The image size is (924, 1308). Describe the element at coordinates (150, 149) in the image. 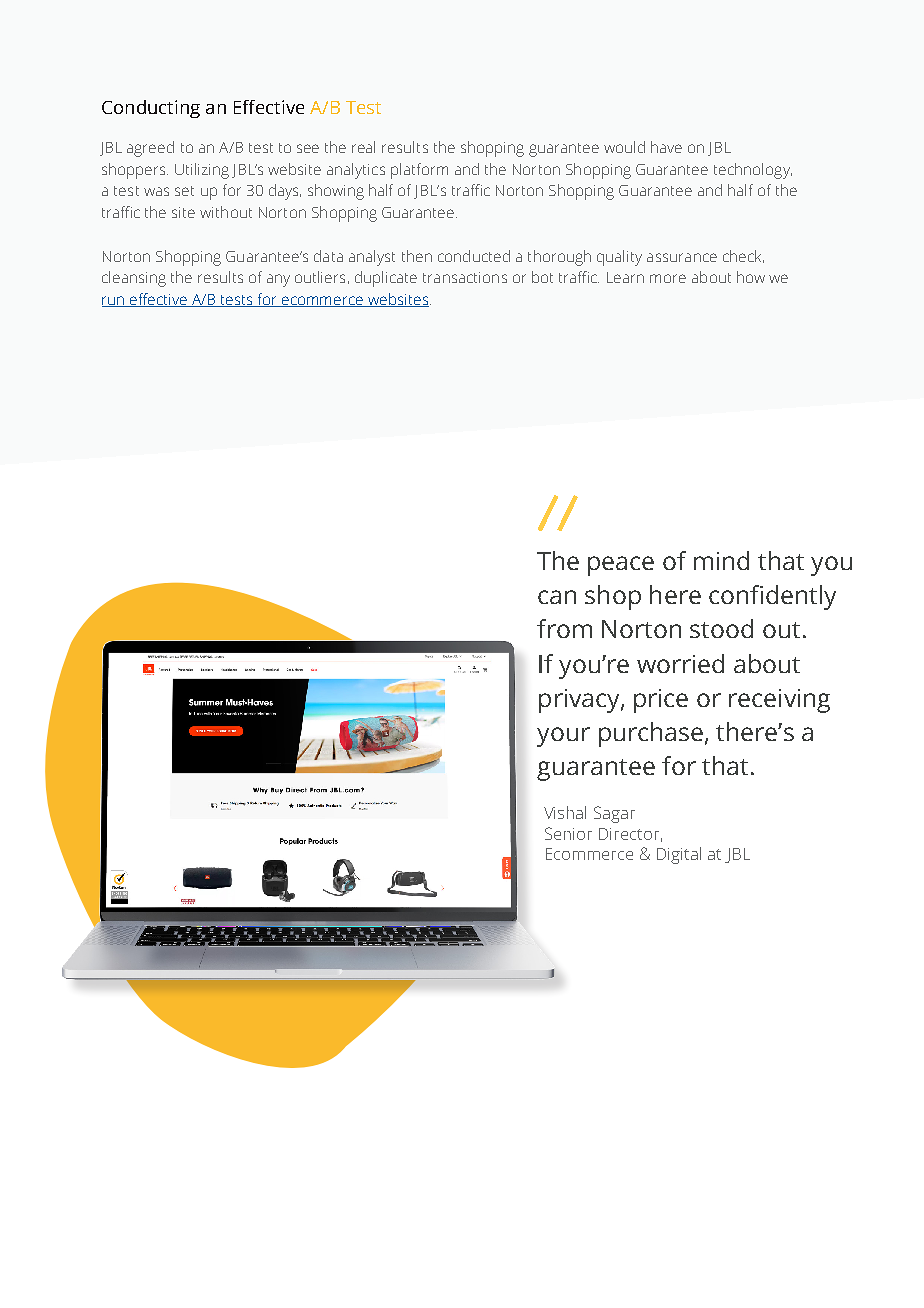

I see `agreed` at that location.
